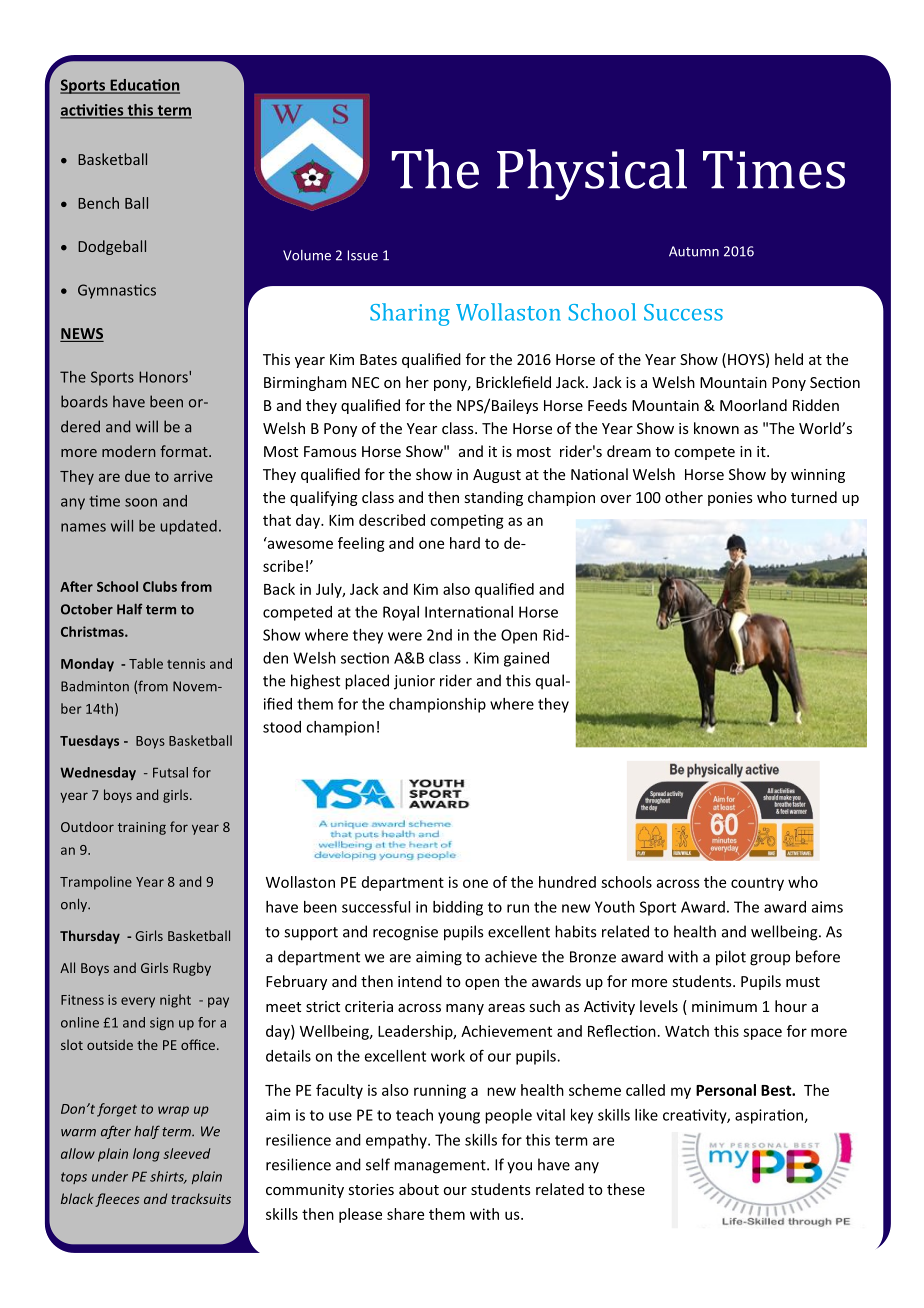 This screenshot has width=924, height=1308. Describe the element at coordinates (164, 377) in the screenshot. I see `Honors` at that location.
